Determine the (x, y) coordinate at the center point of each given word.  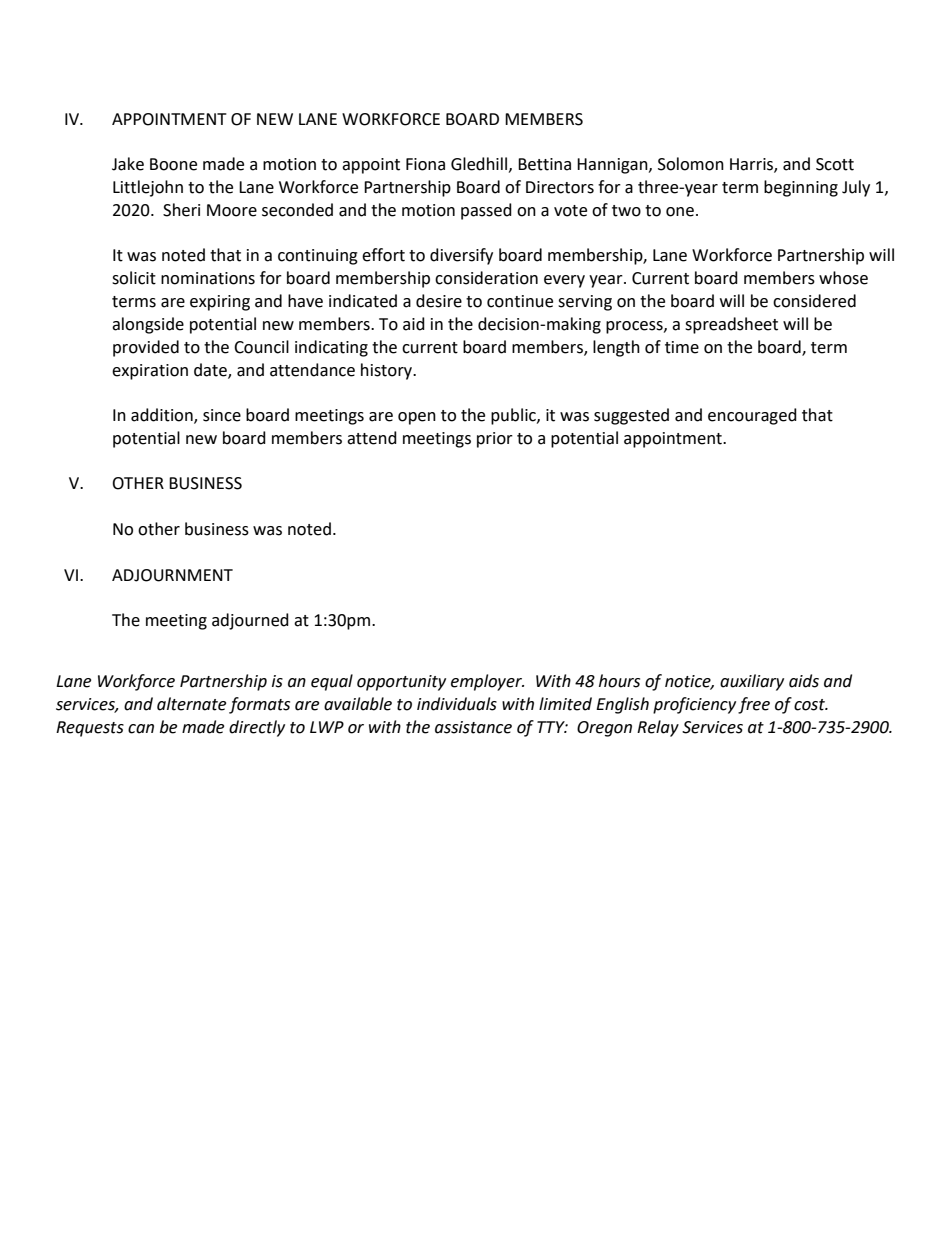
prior (495, 440)
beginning (801, 188)
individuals (457, 704)
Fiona (425, 164)
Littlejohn (148, 188)
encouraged (752, 416)
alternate (191, 704)
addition (163, 416)
